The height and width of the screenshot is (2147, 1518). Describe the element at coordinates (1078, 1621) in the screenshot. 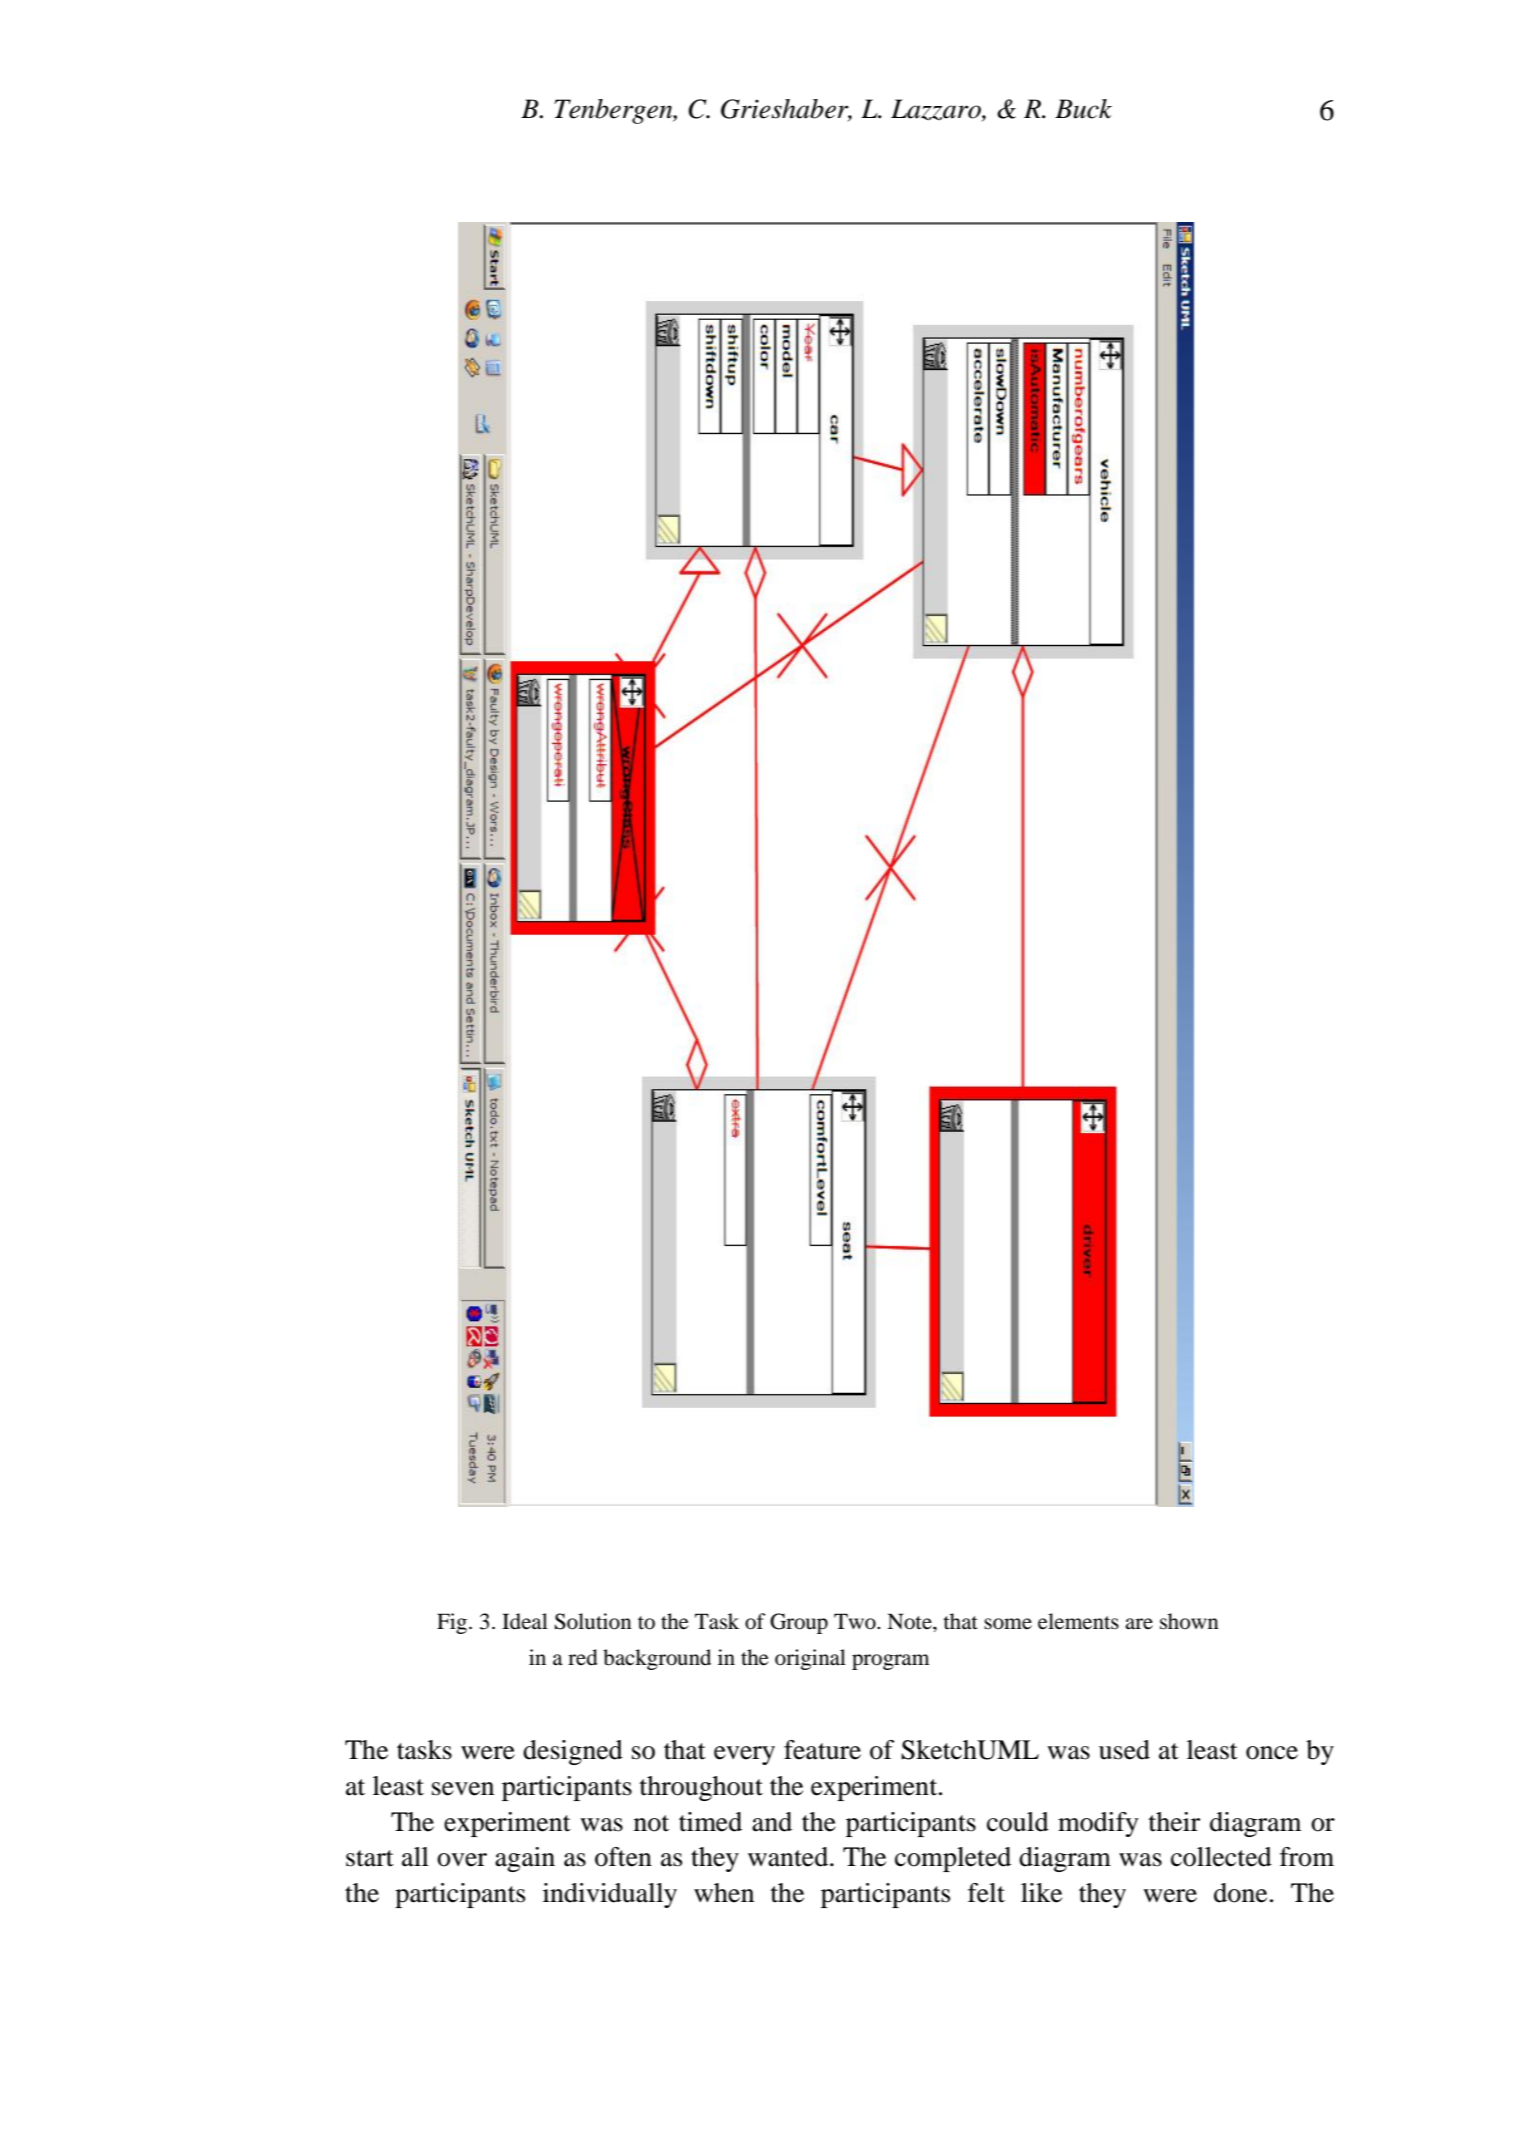

I see `elements` at that location.
